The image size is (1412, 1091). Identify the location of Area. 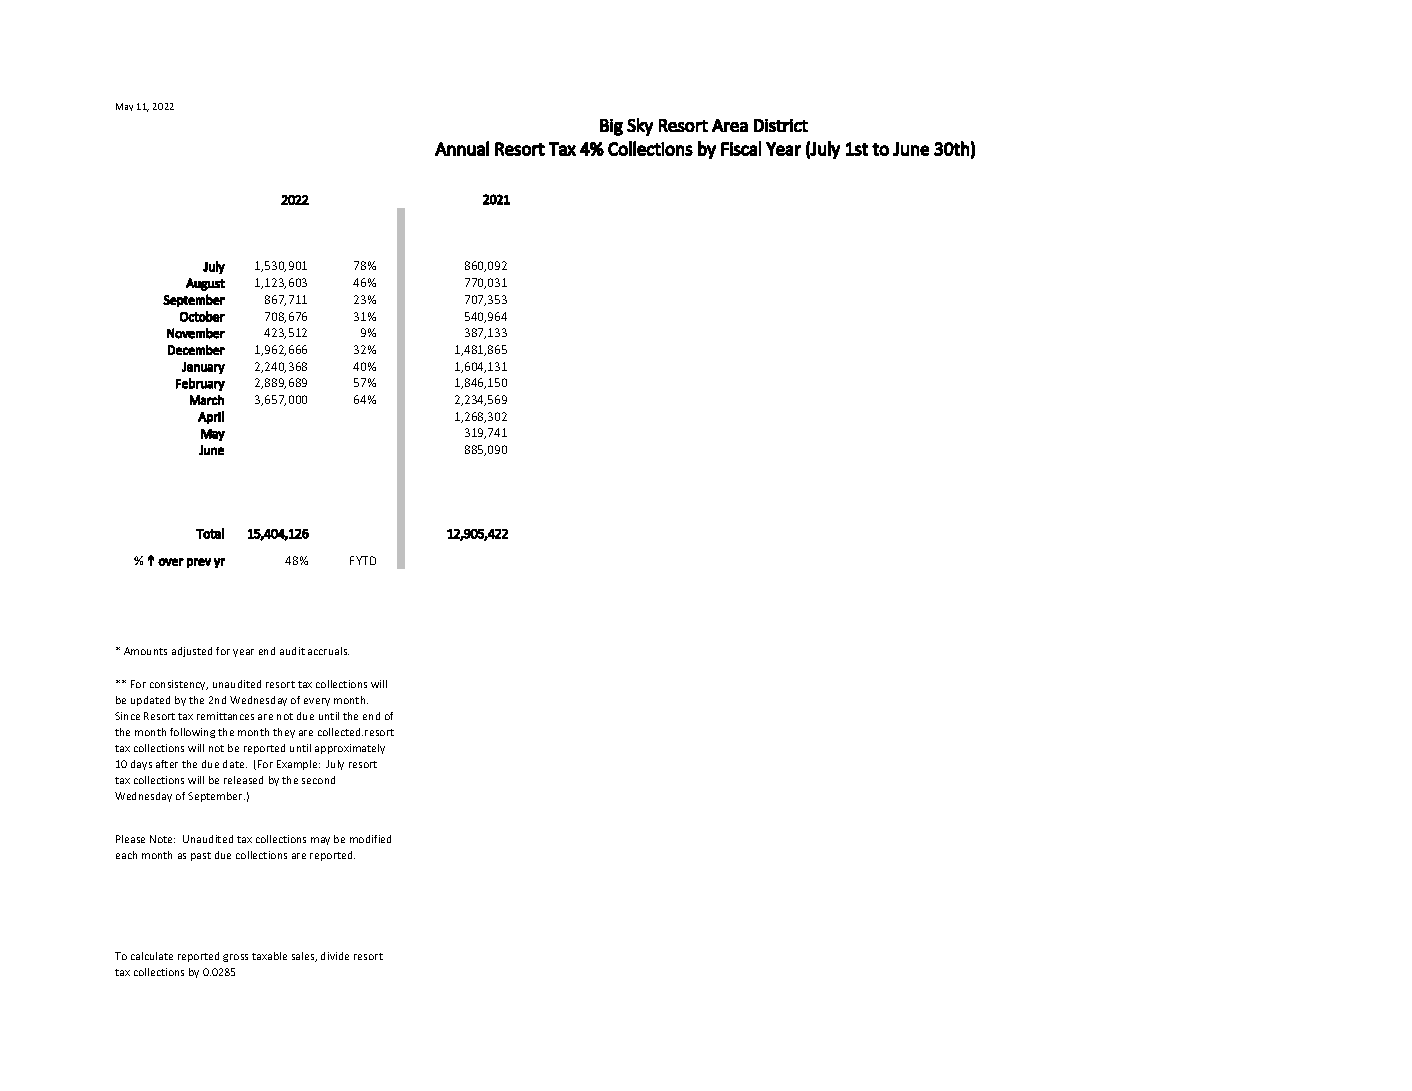
(730, 125).
